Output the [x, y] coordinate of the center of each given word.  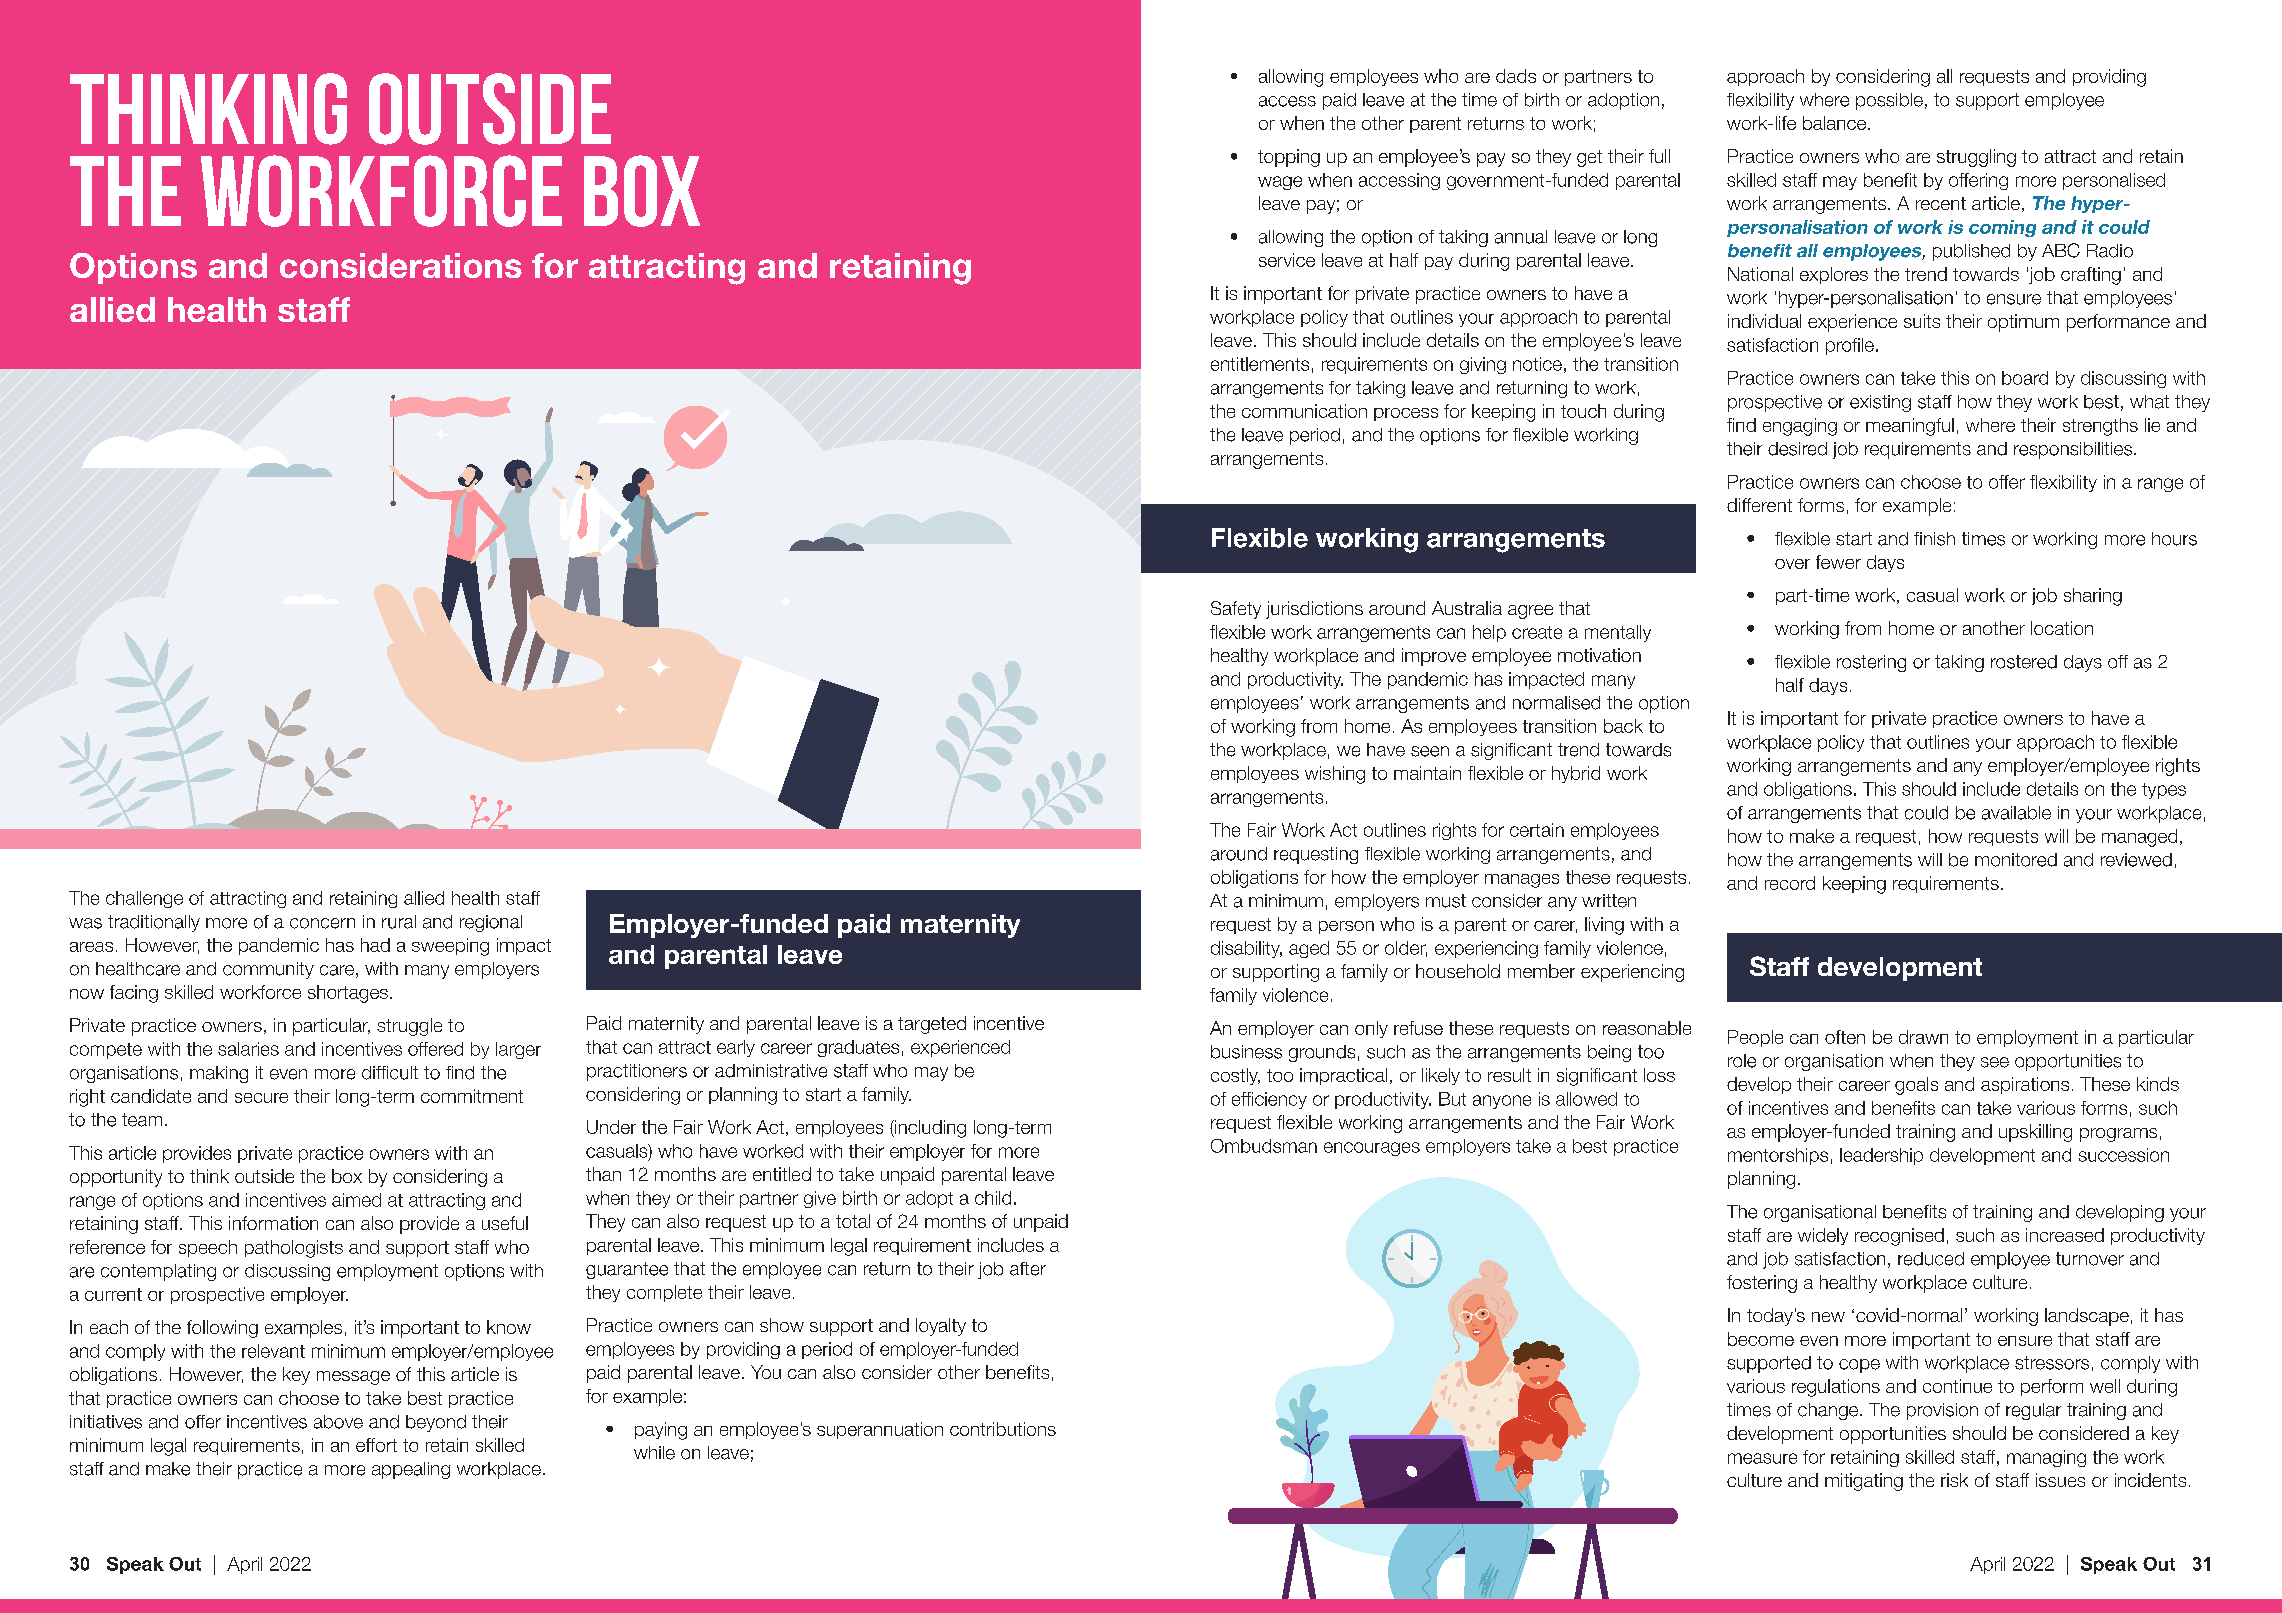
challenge [144, 899]
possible [1889, 101]
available [2016, 813]
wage [1280, 183]
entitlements [1260, 364]
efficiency [1269, 1100]
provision [1942, 1411]
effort [376, 1445]
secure [261, 1098]
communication [1304, 411]
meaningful [1910, 427]
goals [1916, 1086]
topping [1289, 158]
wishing [1335, 775]
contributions [1003, 1429]
